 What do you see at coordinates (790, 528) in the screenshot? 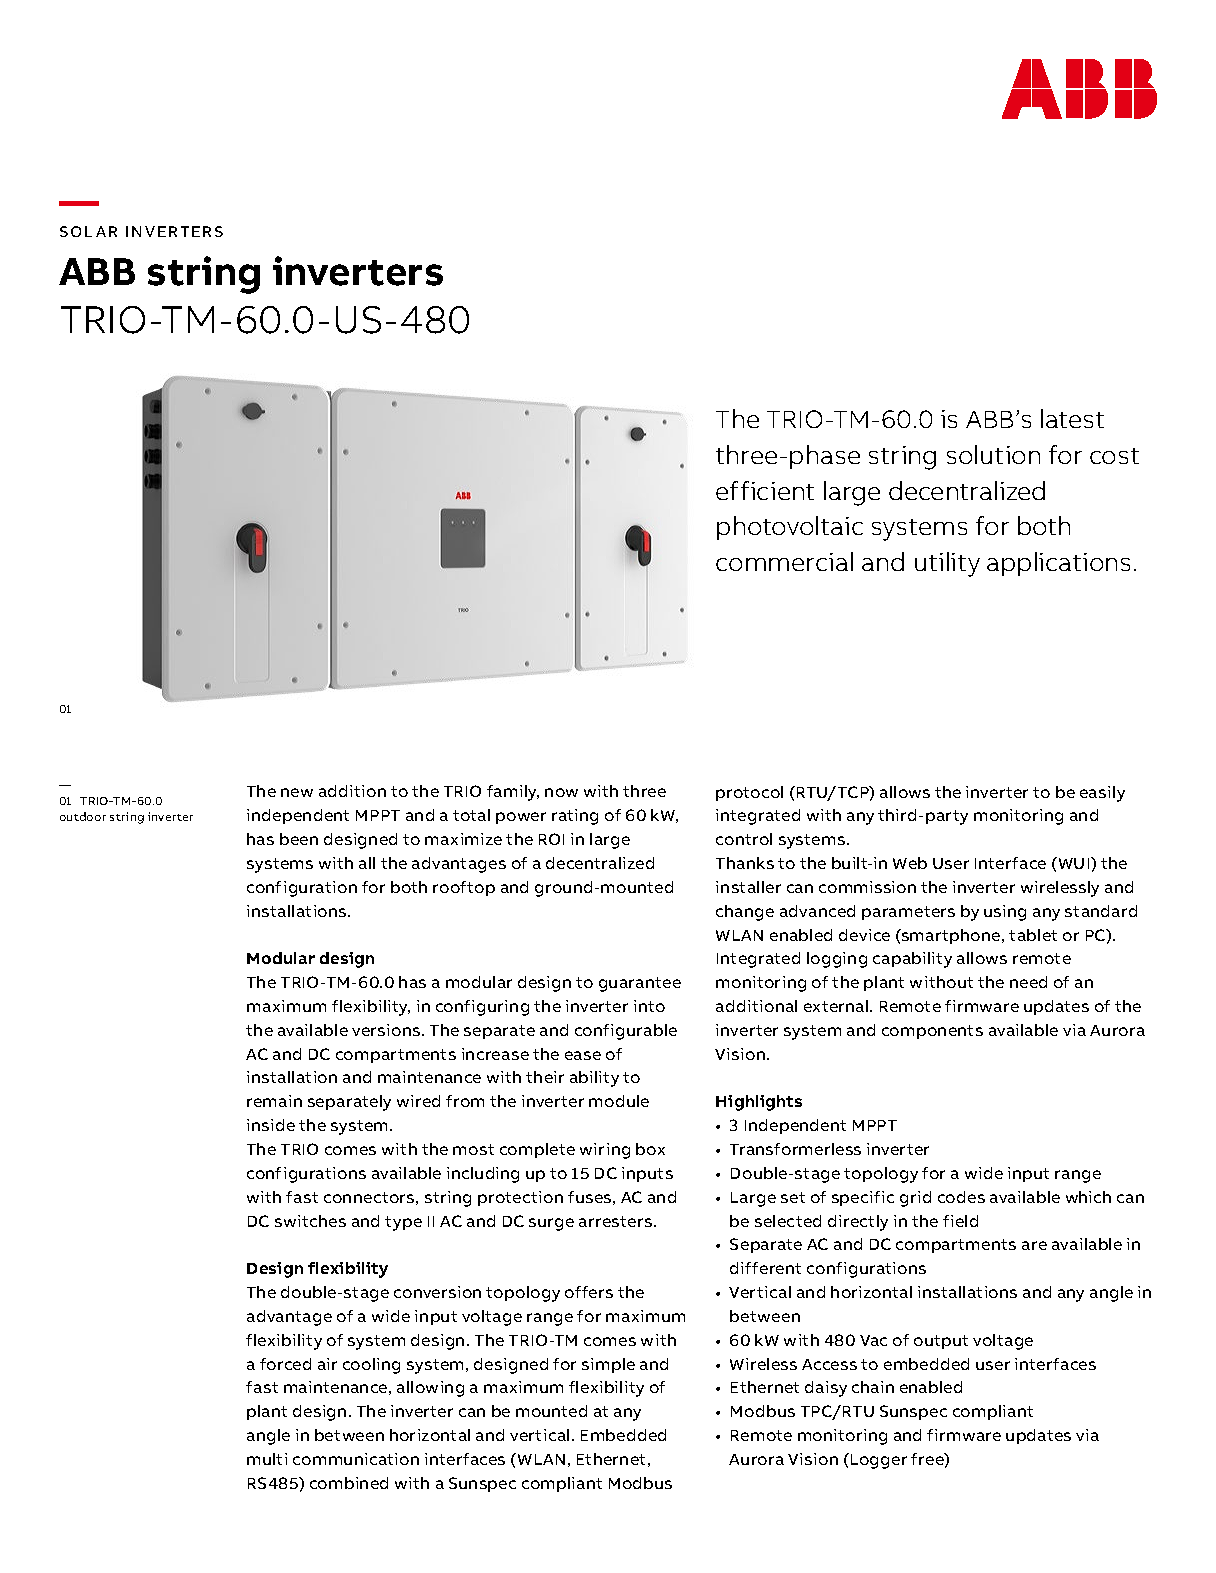
I see `photovoltaic` at bounding box center [790, 528].
